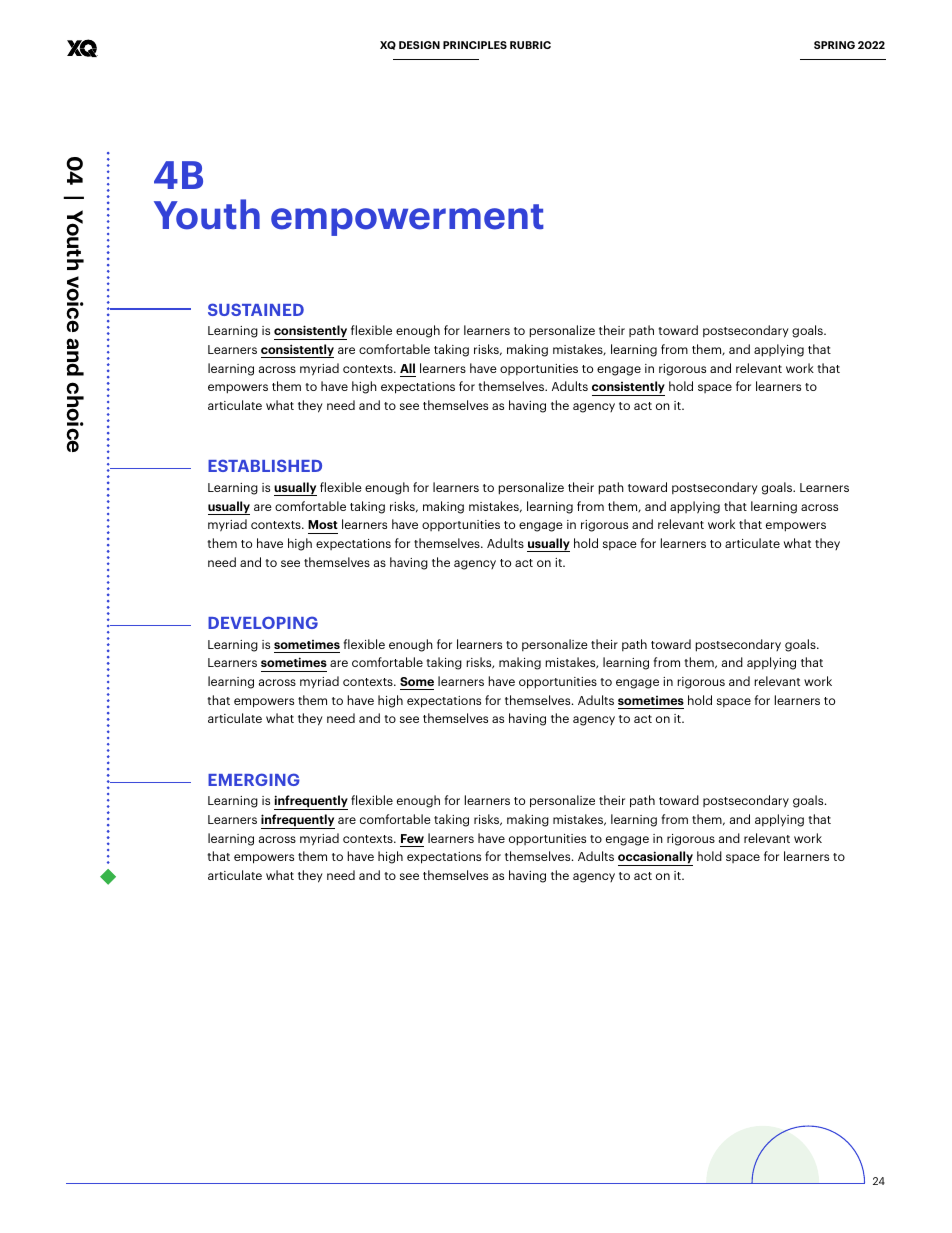  I want to click on SPRING, so click(834, 45).
